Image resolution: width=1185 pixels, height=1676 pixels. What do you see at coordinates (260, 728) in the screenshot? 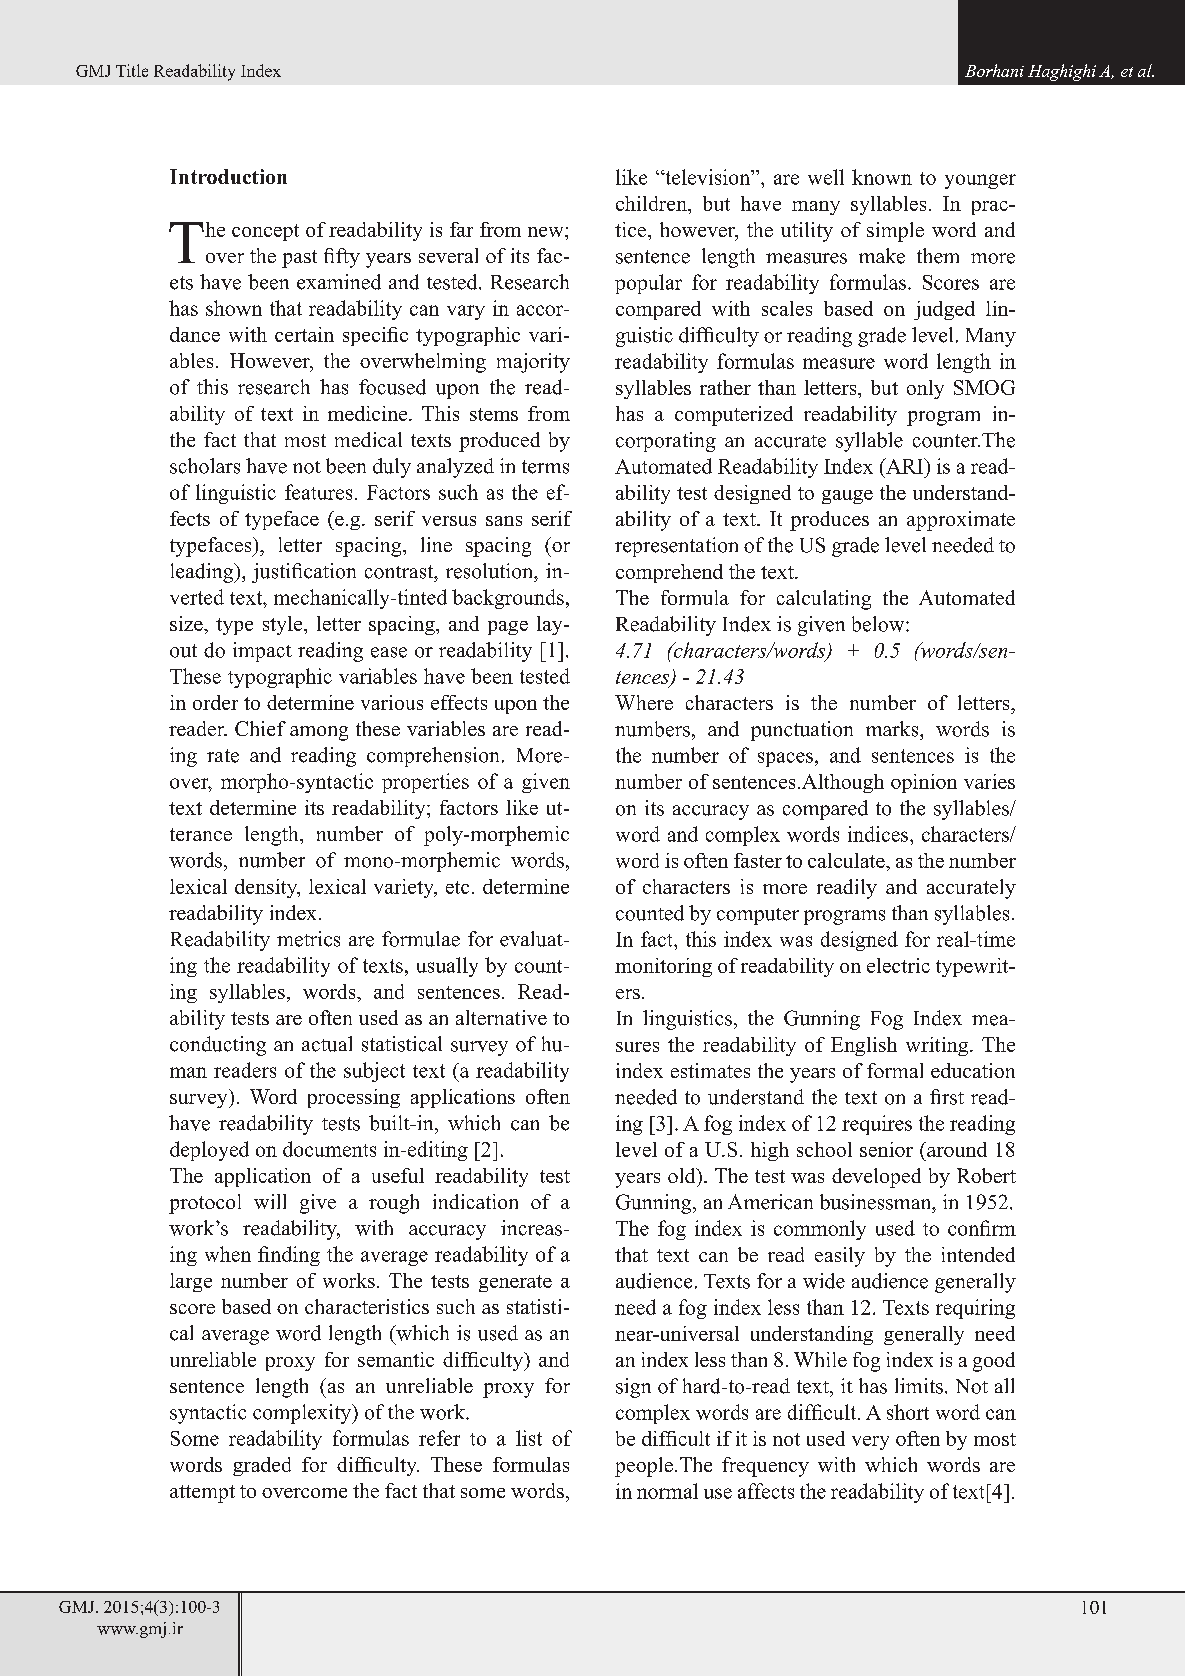
I see `Chief` at bounding box center [260, 728].
